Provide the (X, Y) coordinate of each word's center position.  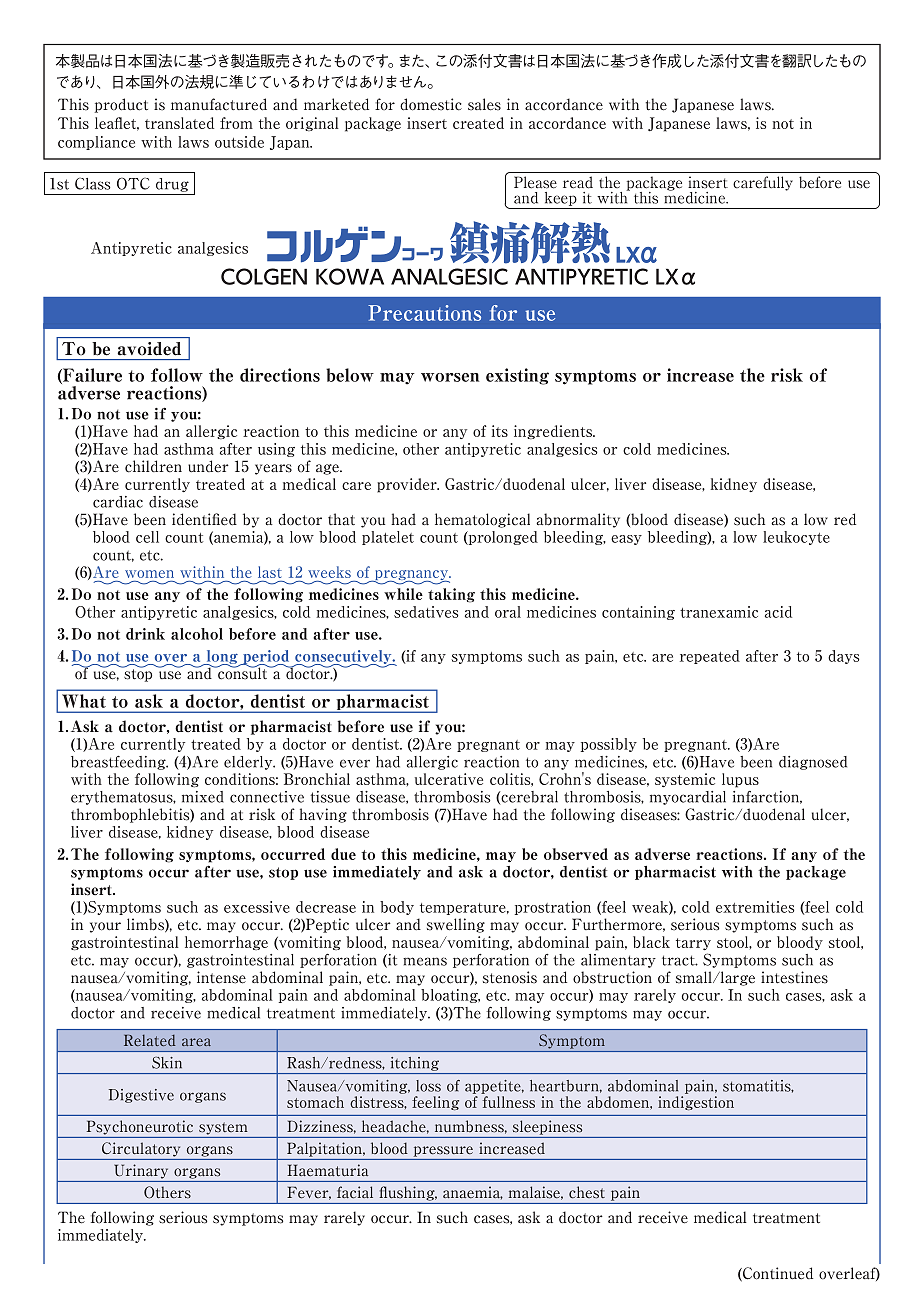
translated (179, 123)
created (478, 123)
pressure (443, 1151)
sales (484, 104)
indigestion (696, 1103)
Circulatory (141, 1149)
